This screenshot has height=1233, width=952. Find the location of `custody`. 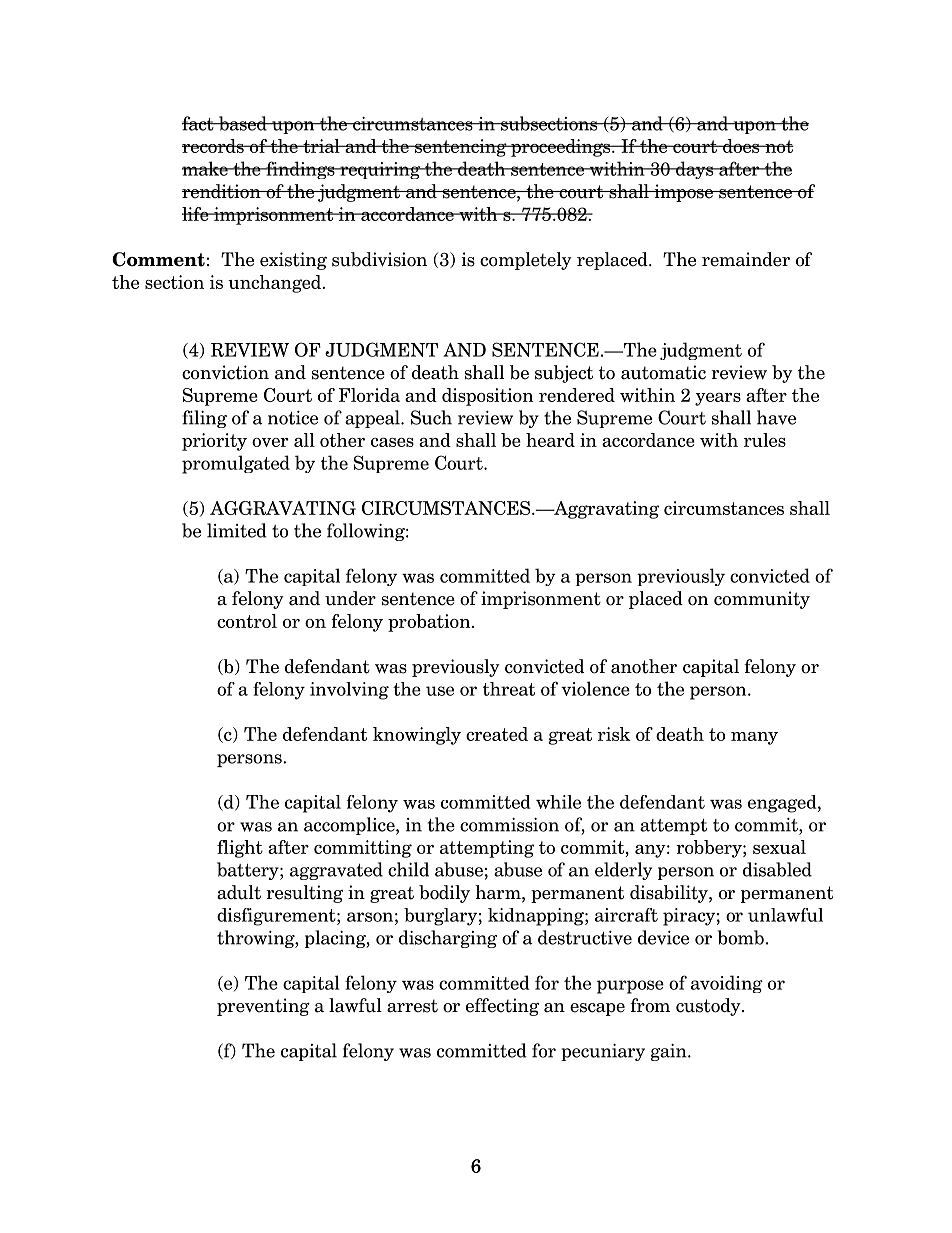

custody is located at coordinates (709, 1007).
